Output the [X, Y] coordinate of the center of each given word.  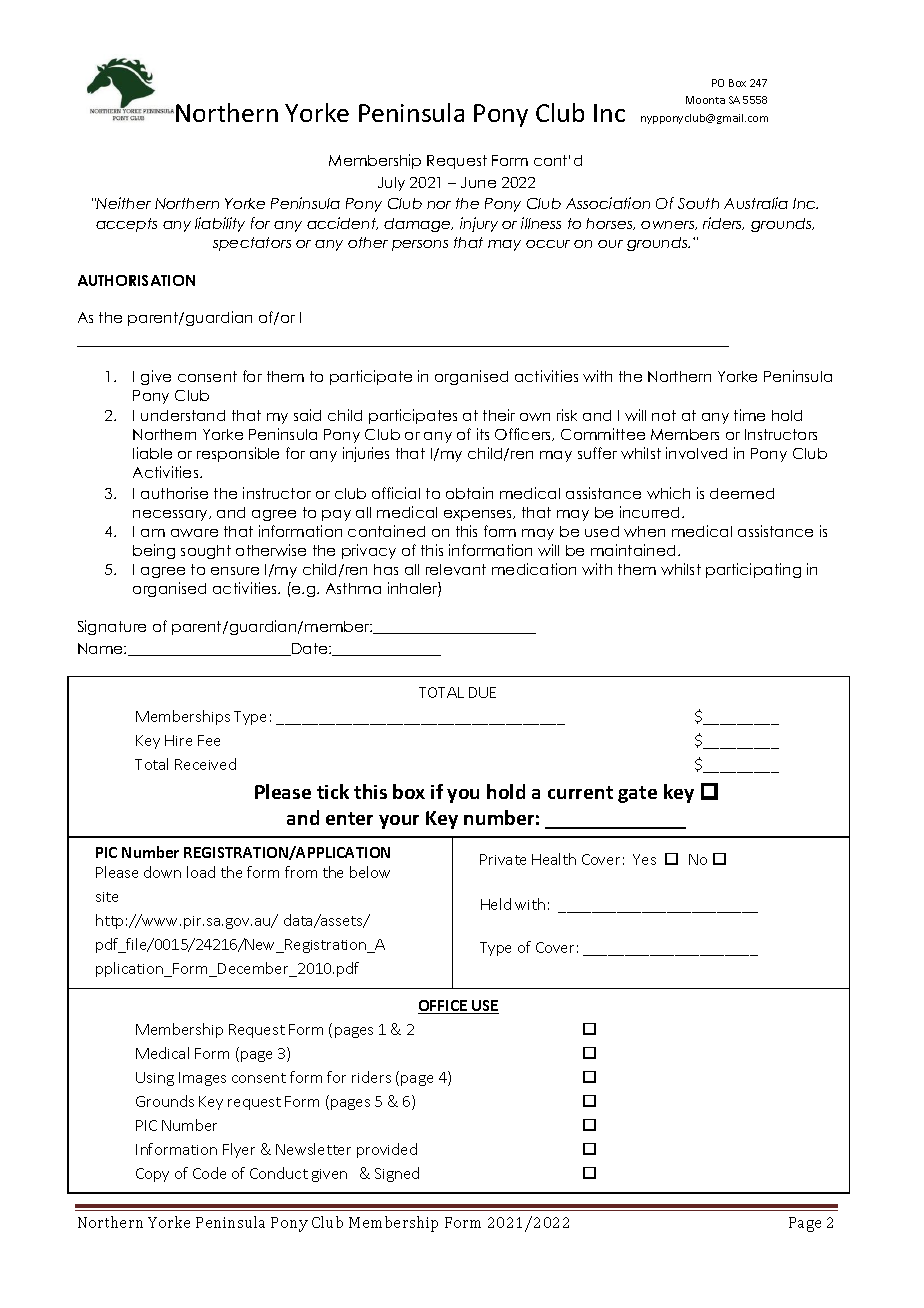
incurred [651, 512]
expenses [479, 515]
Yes [644, 859]
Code [209, 1173]
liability [220, 224]
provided [387, 1150]
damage [418, 225]
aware [194, 533]
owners [669, 225]
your [399, 822]
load [201, 872]
